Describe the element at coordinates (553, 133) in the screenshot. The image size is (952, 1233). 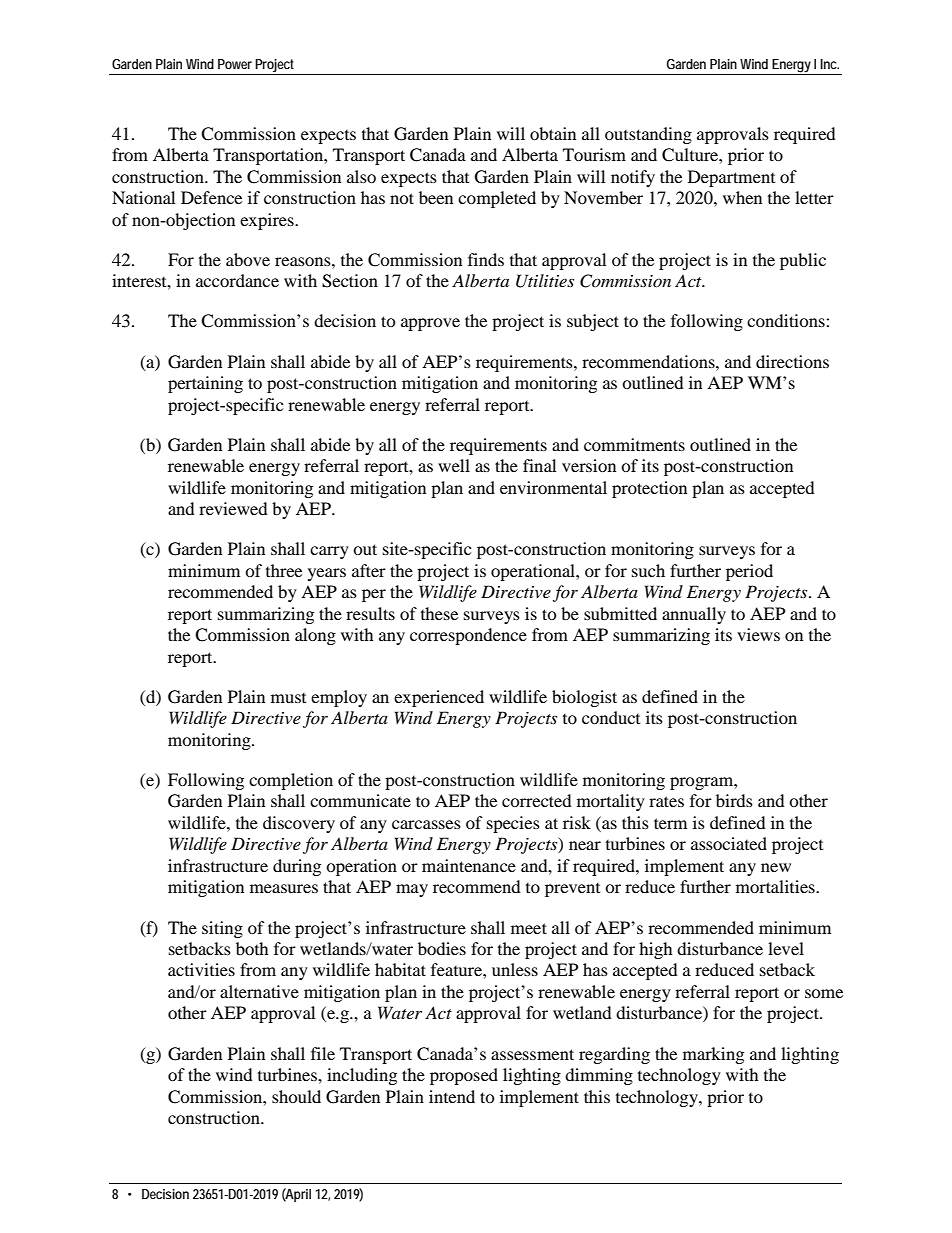
I see `obtain` at that location.
